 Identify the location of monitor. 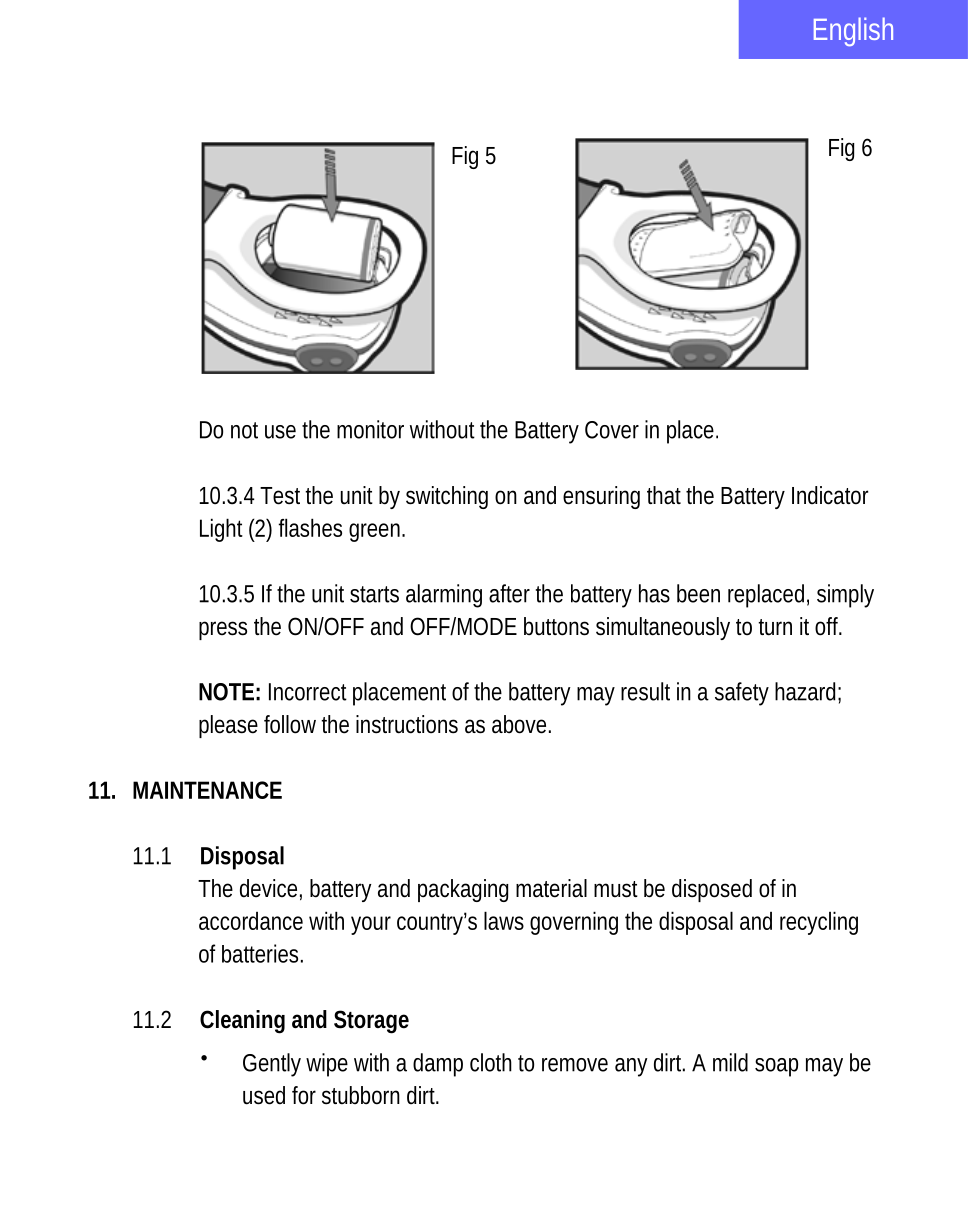
(370, 429).
